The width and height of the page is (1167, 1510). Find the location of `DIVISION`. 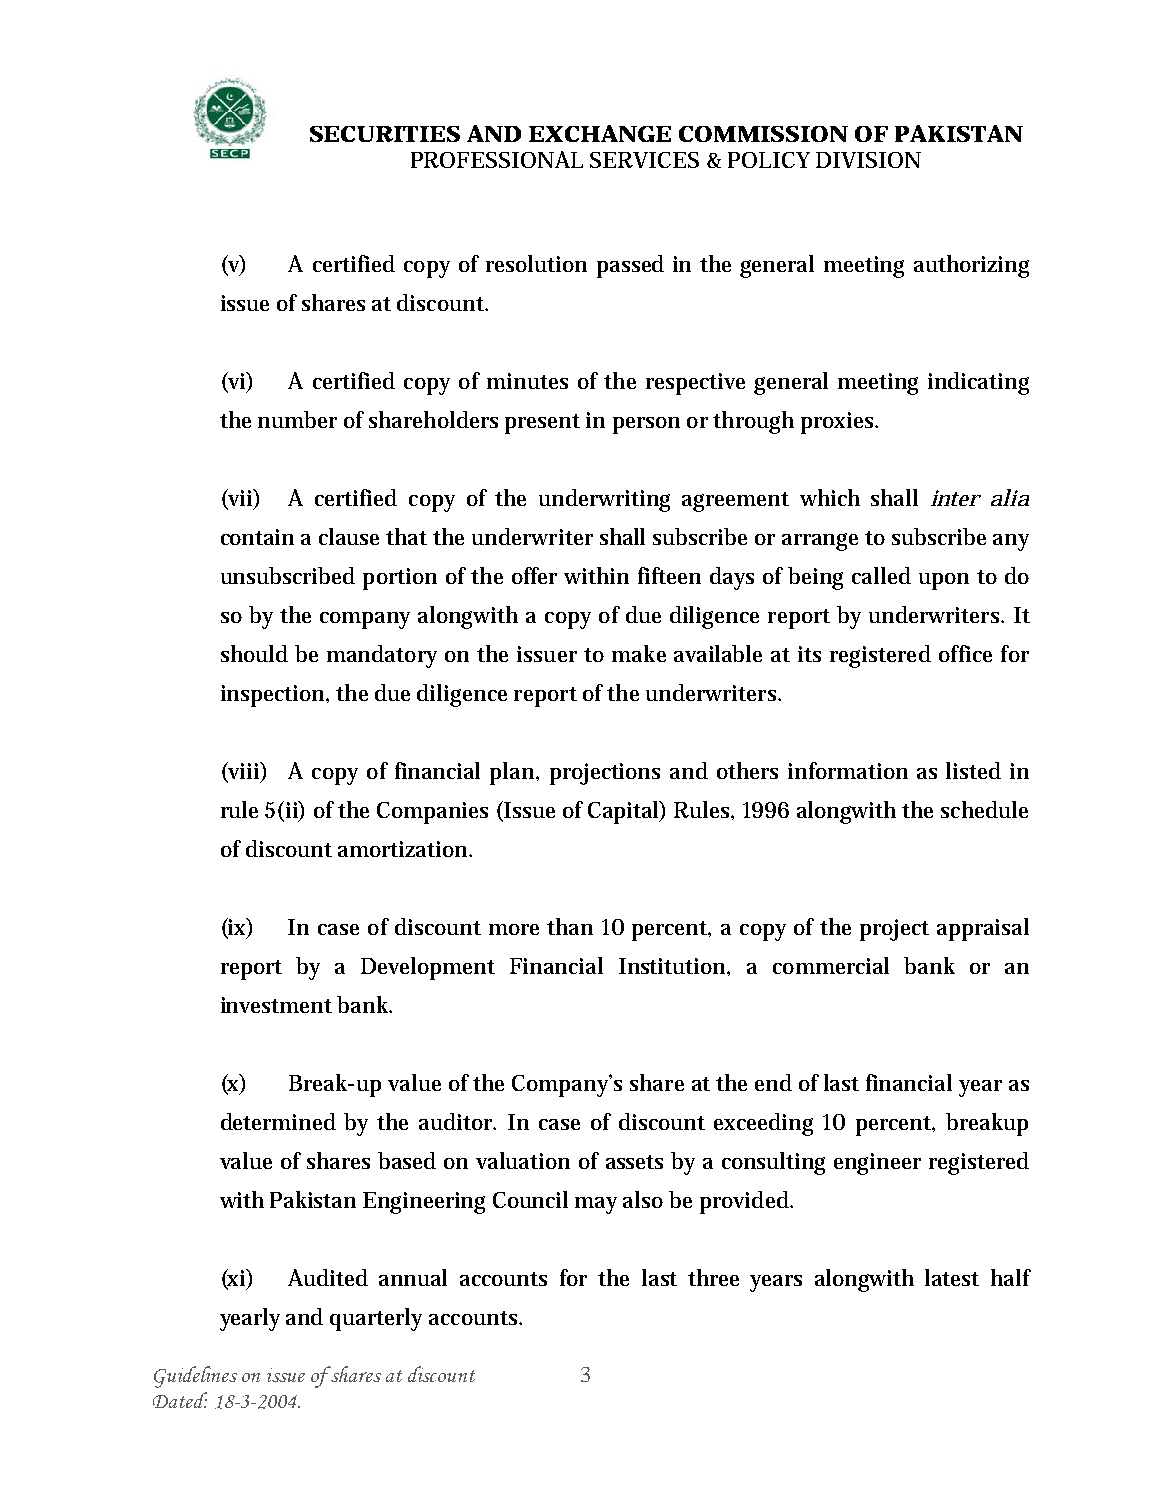

DIVISION is located at coordinates (868, 160).
